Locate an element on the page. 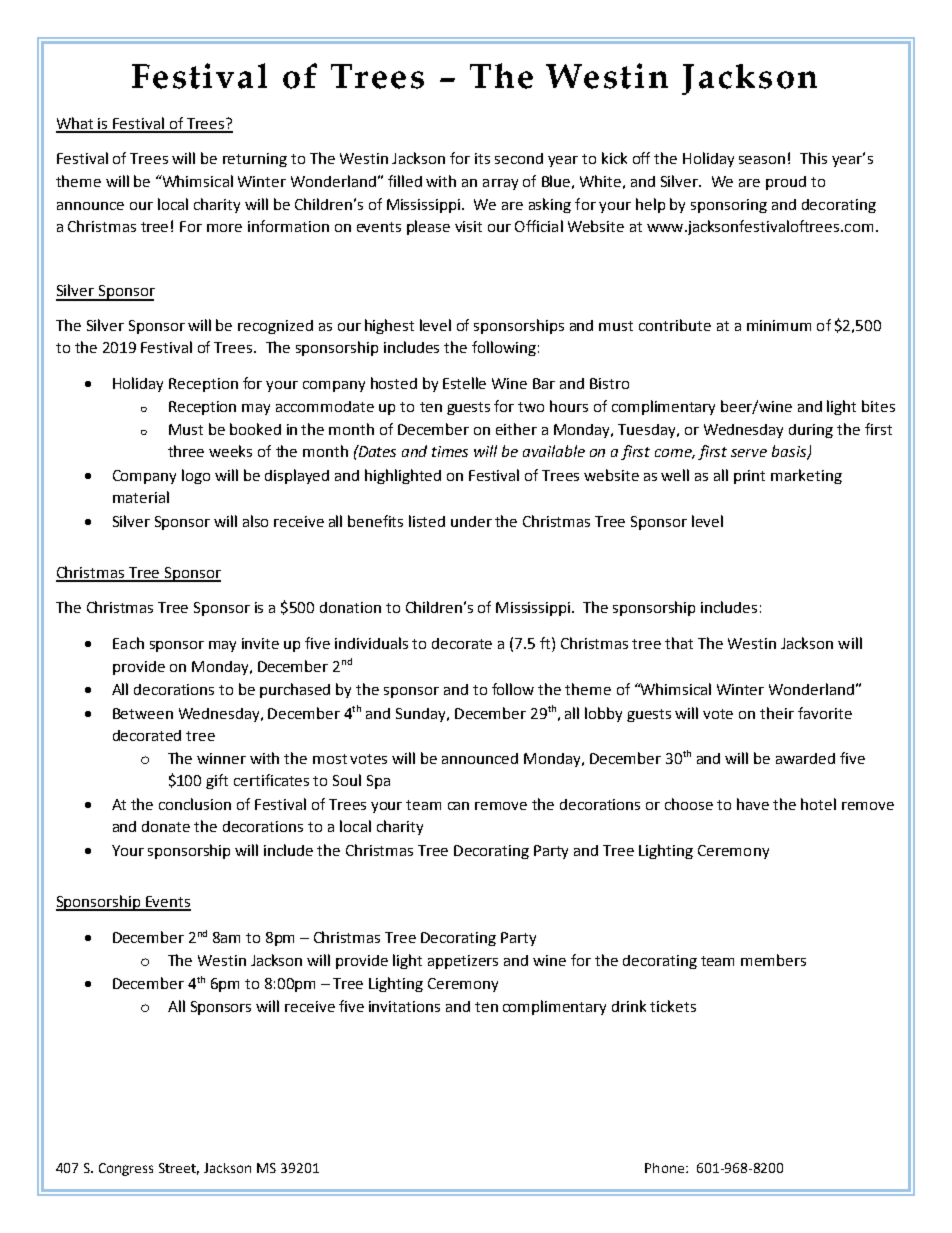  can is located at coordinates (458, 806).
